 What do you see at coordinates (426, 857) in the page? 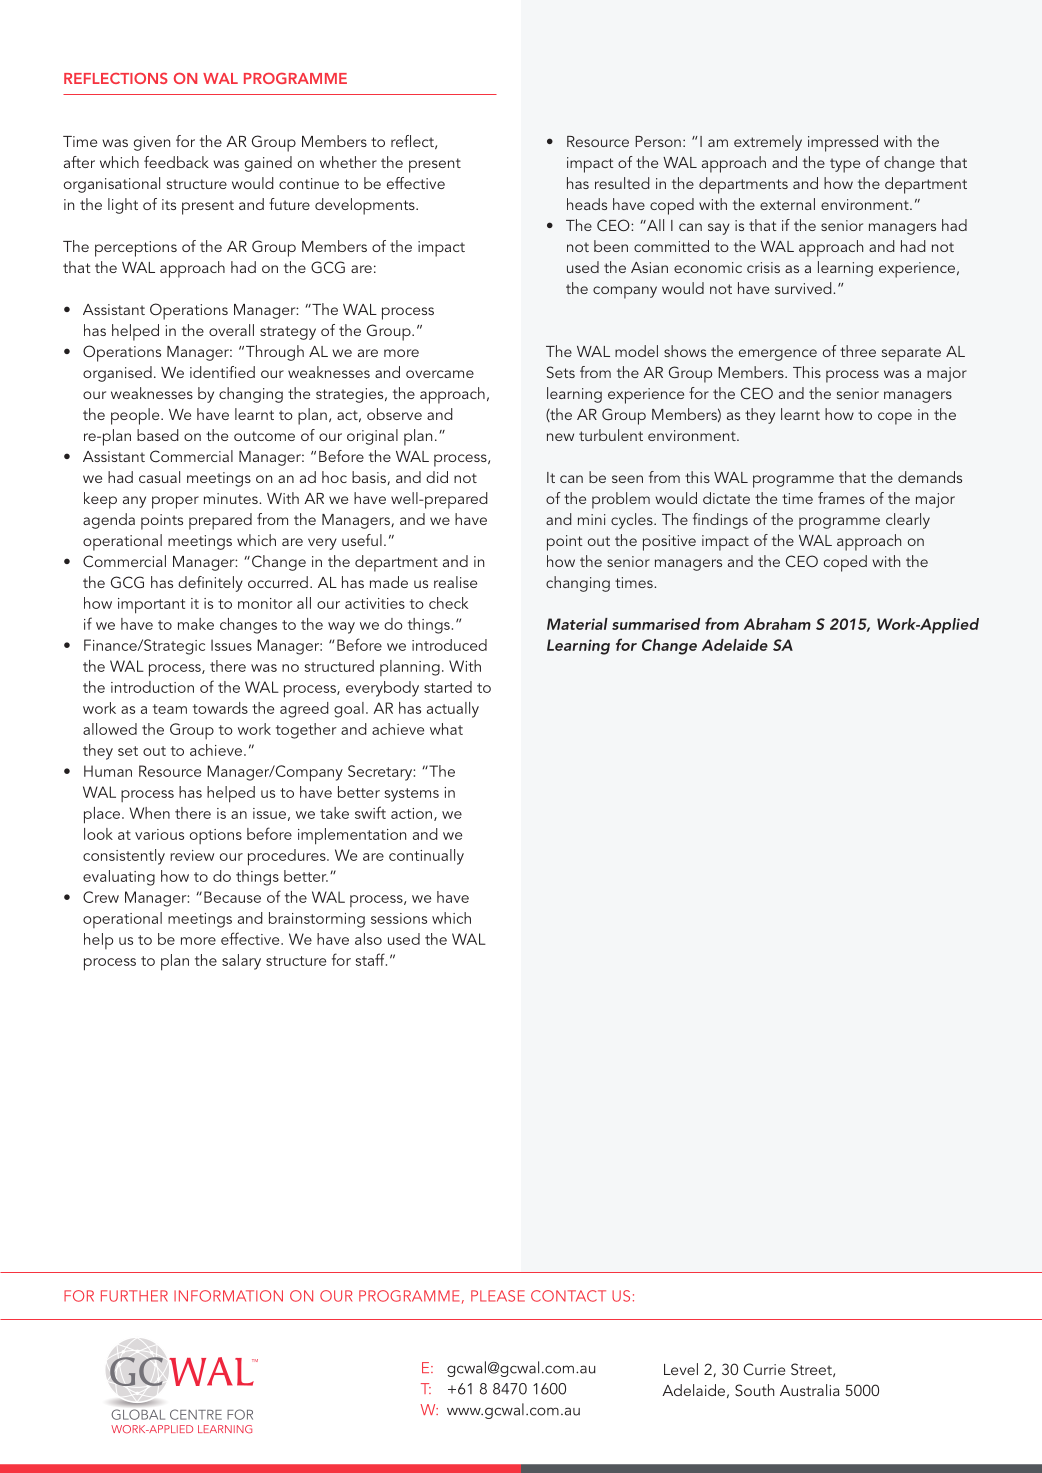
I see `continually` at bounding box center [426, 857].
